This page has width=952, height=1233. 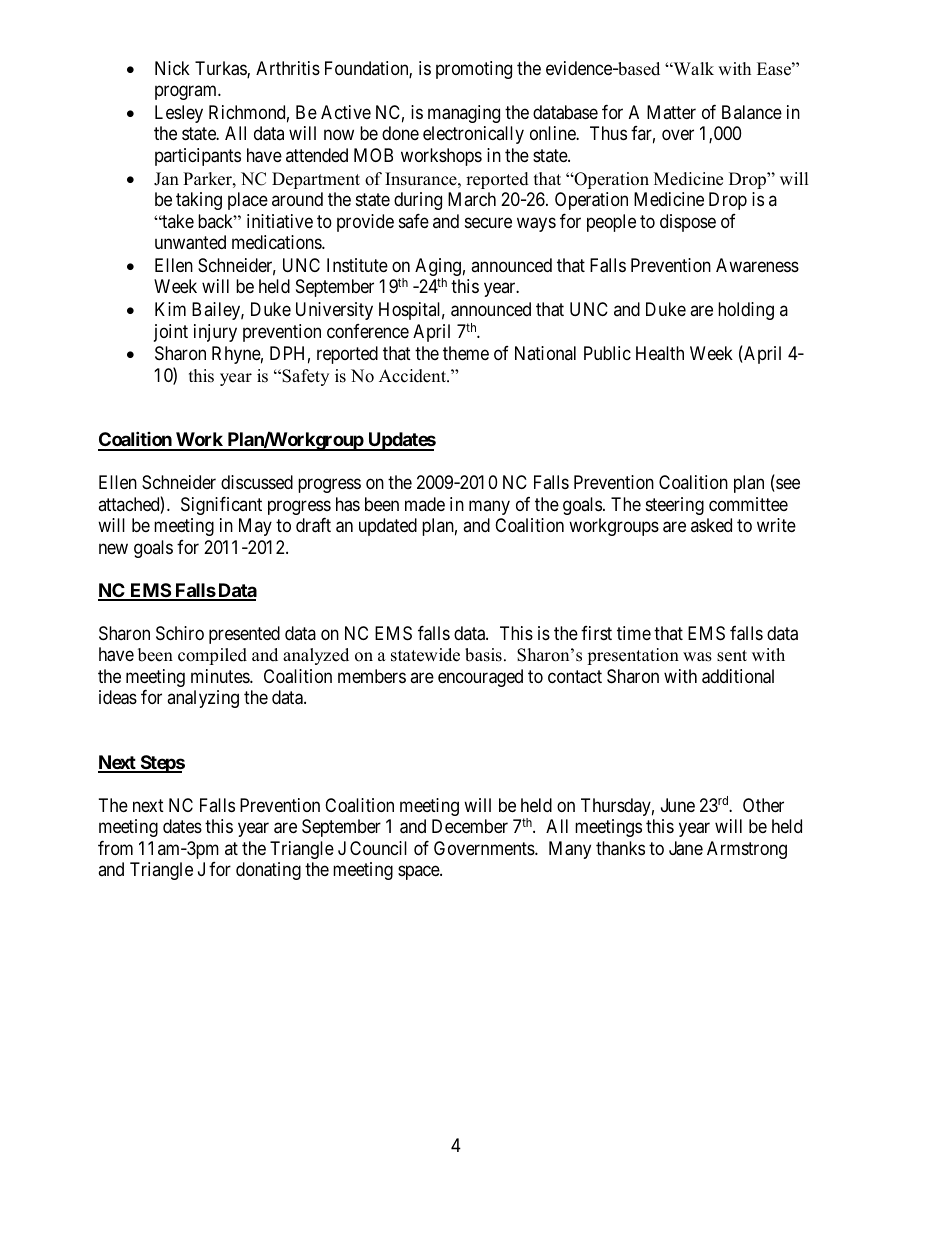 What do you see at coordinates (115, 848) in the page?
I see `from` at bounding box center [115, 848].
